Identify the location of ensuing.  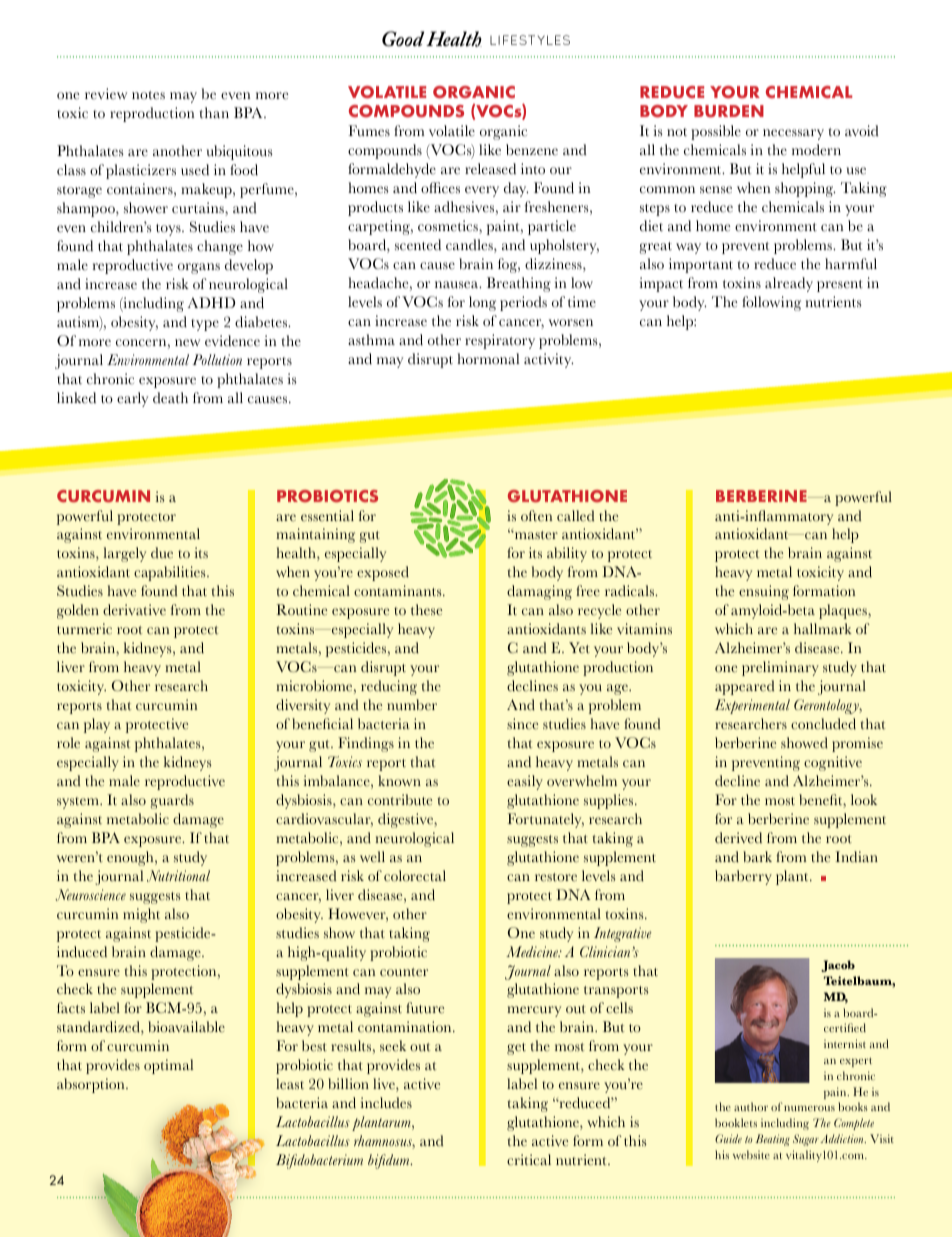
(764, 592).
